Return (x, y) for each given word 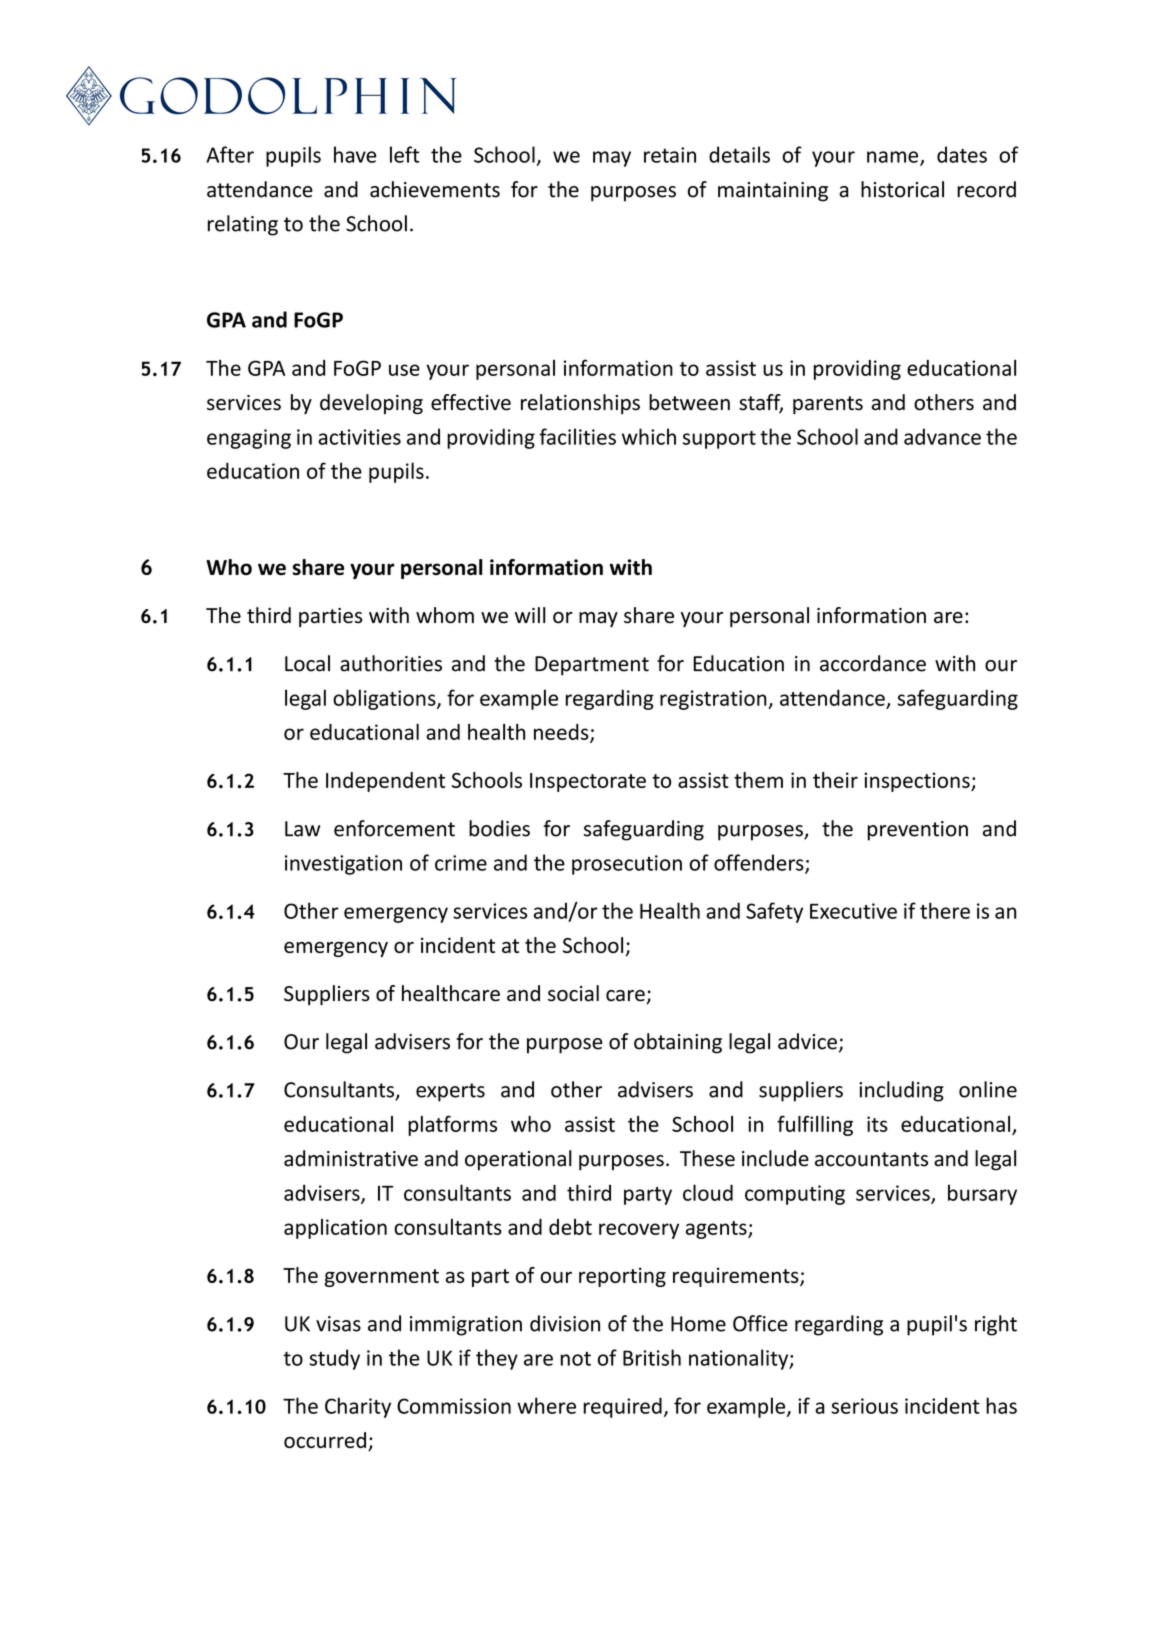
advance (942, 436)
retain (670, 155)
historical (902, 189)
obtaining (678, 1043)
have (355, 154)
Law (302, 829)
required (623, 1407)
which (649, 436)
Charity (358, 1407)
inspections (918, 782)
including (901, 1091)
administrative (351, 1158)
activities (359, 437)
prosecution (627, 865)
